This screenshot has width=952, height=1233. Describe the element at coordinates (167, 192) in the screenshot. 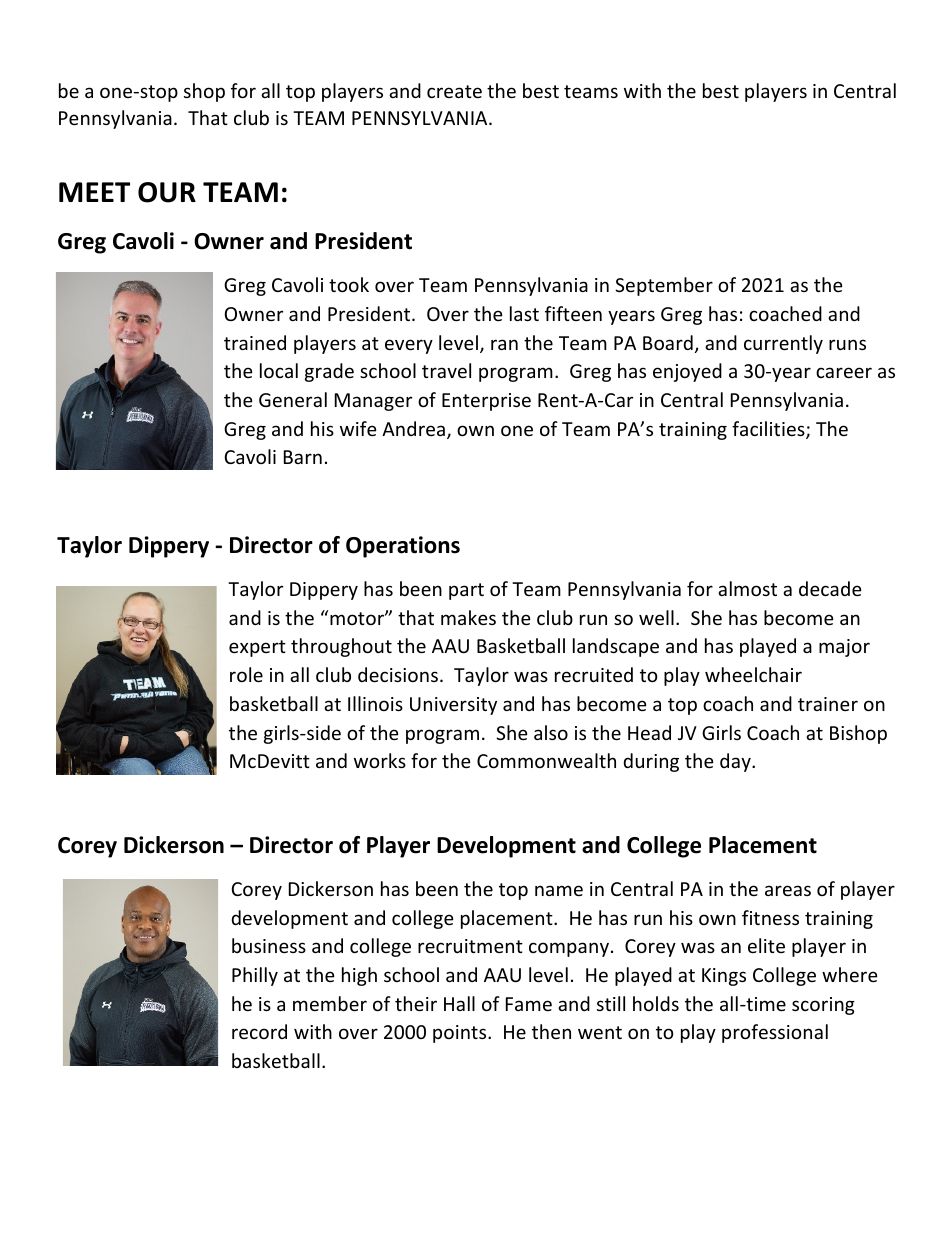

I see `OUR` at that location.
